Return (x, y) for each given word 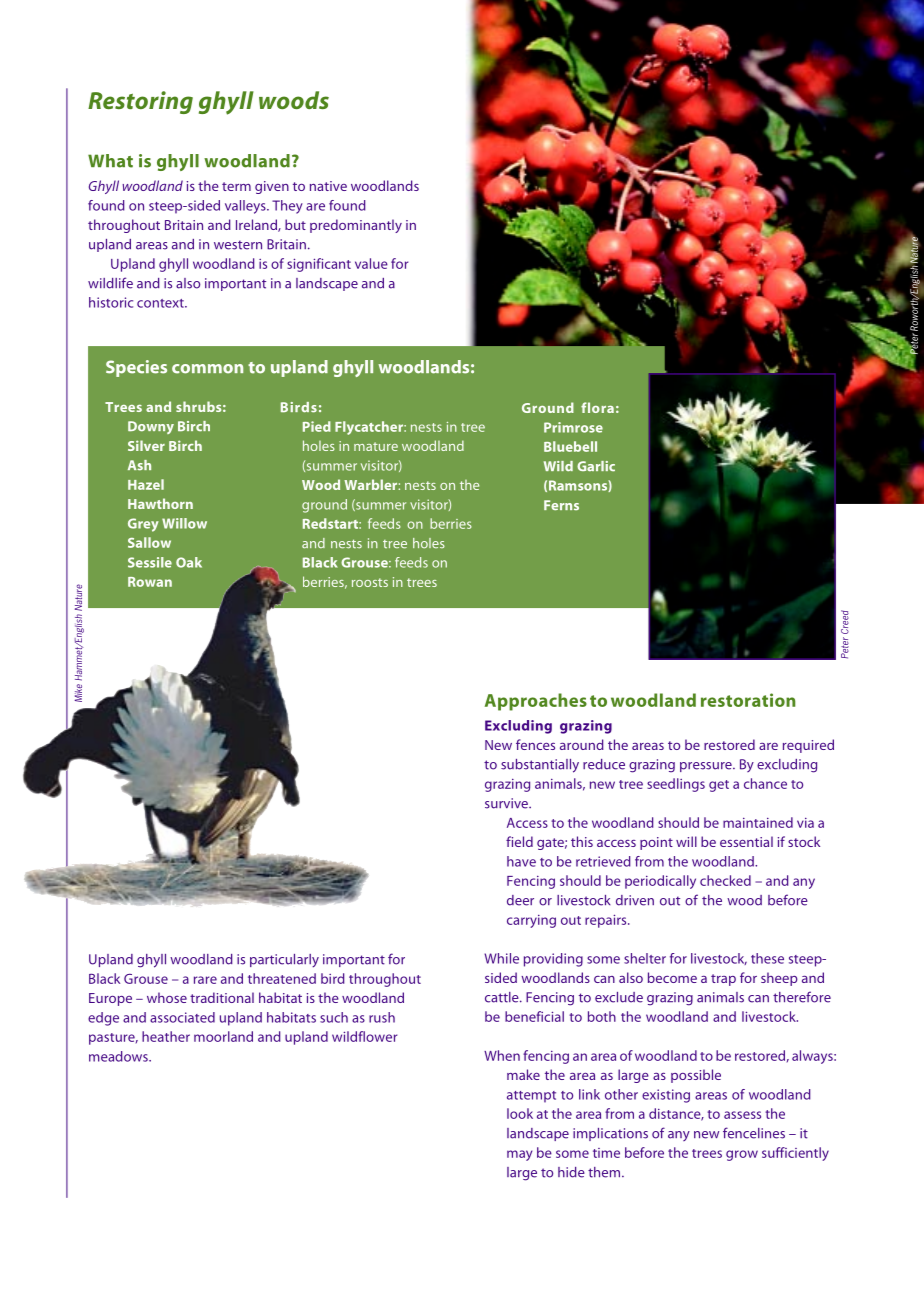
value (371, 263)
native (328, 186)
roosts (370, 582)
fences (535, 744)
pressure (707, 767)
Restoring (140, 102)
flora (597, 407)
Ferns (561, 505)
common (207, 369)
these (767, 958)
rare (205, 980)
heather (166, 1036)
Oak (189, 562)
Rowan (150, 582)
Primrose (573, 427)
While (501, 958)
